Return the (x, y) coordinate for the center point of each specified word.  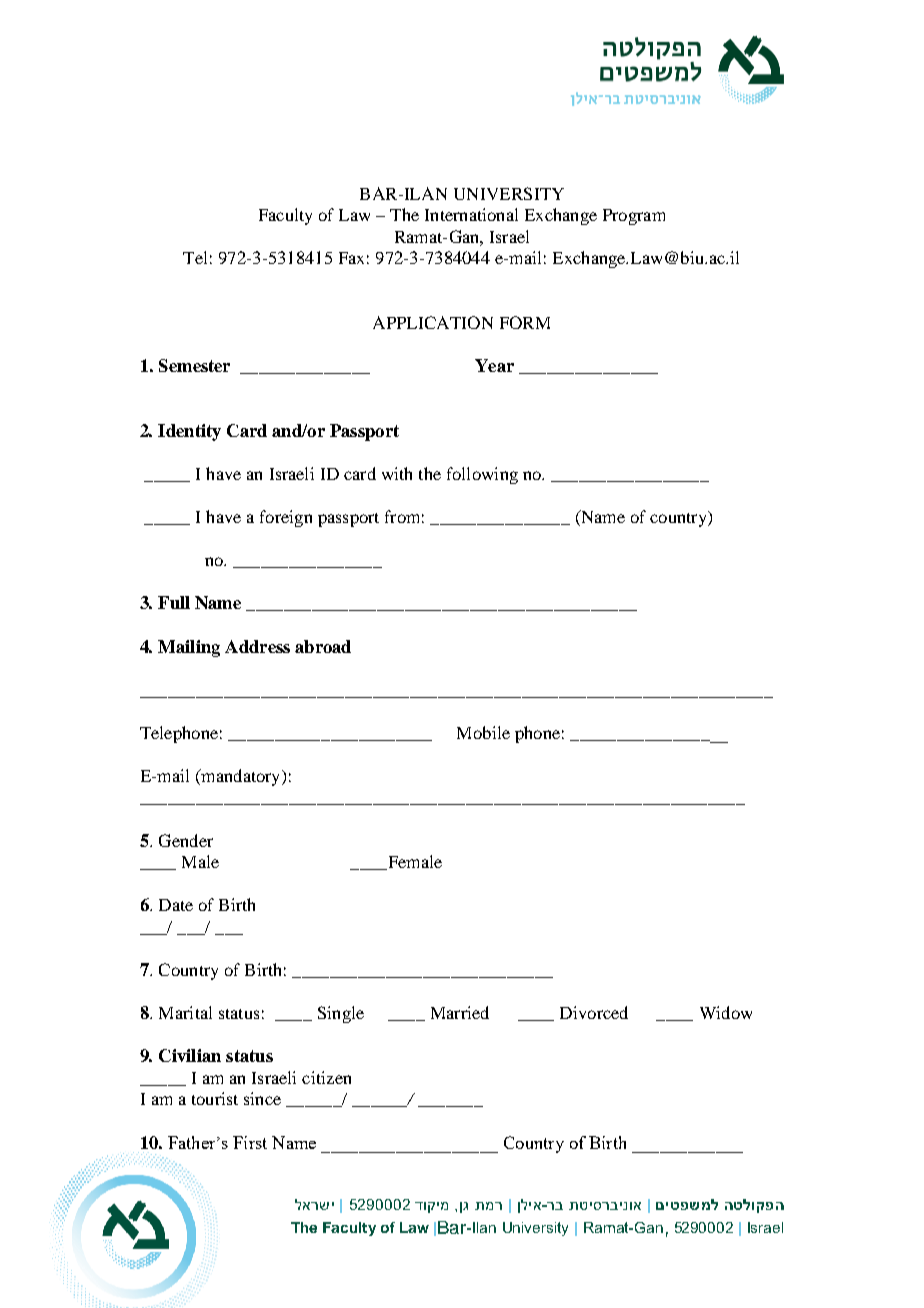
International (471, 214)
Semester (194, 365)
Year (494, 365)
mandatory (241, 777)
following (482, 475)
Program (634, 217)
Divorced (594, 1012)
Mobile (483, 732)
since (262, 1098)
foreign (286, 518)
